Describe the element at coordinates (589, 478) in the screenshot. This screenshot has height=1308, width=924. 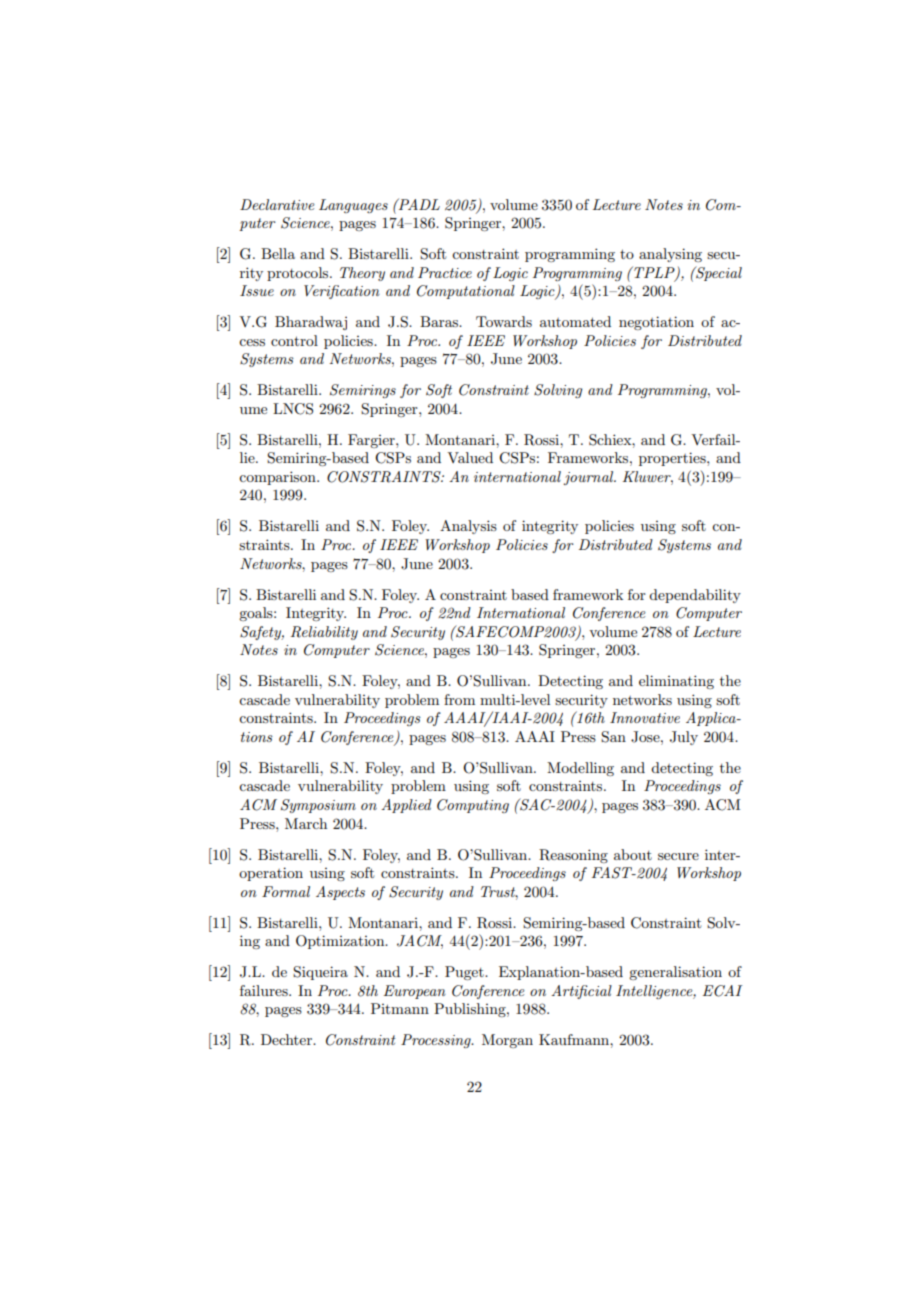
I see `journal` at that location.
